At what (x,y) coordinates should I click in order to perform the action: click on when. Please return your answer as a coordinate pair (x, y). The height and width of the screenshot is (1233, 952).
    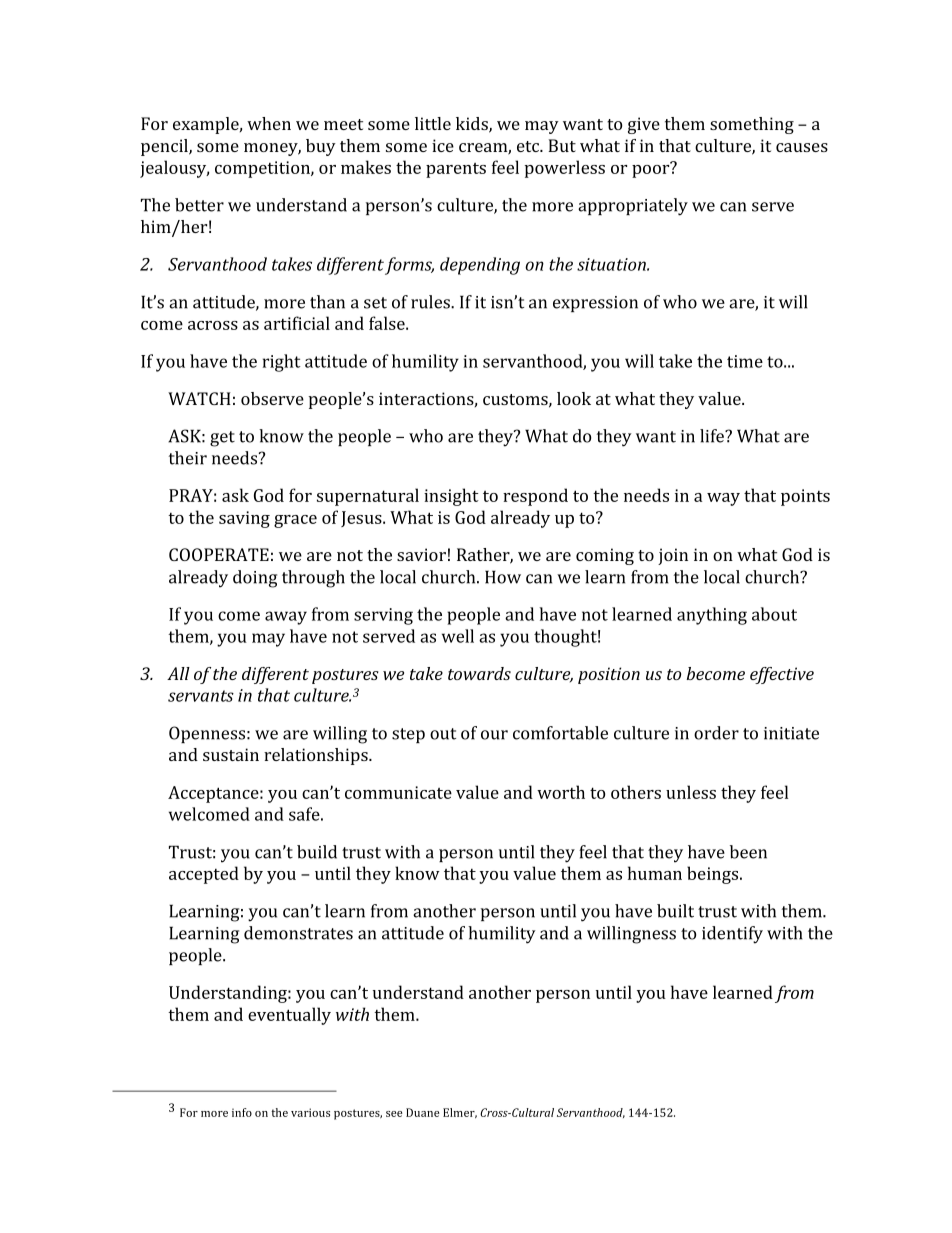
    Looking at the image, I should click on (269, 123).
